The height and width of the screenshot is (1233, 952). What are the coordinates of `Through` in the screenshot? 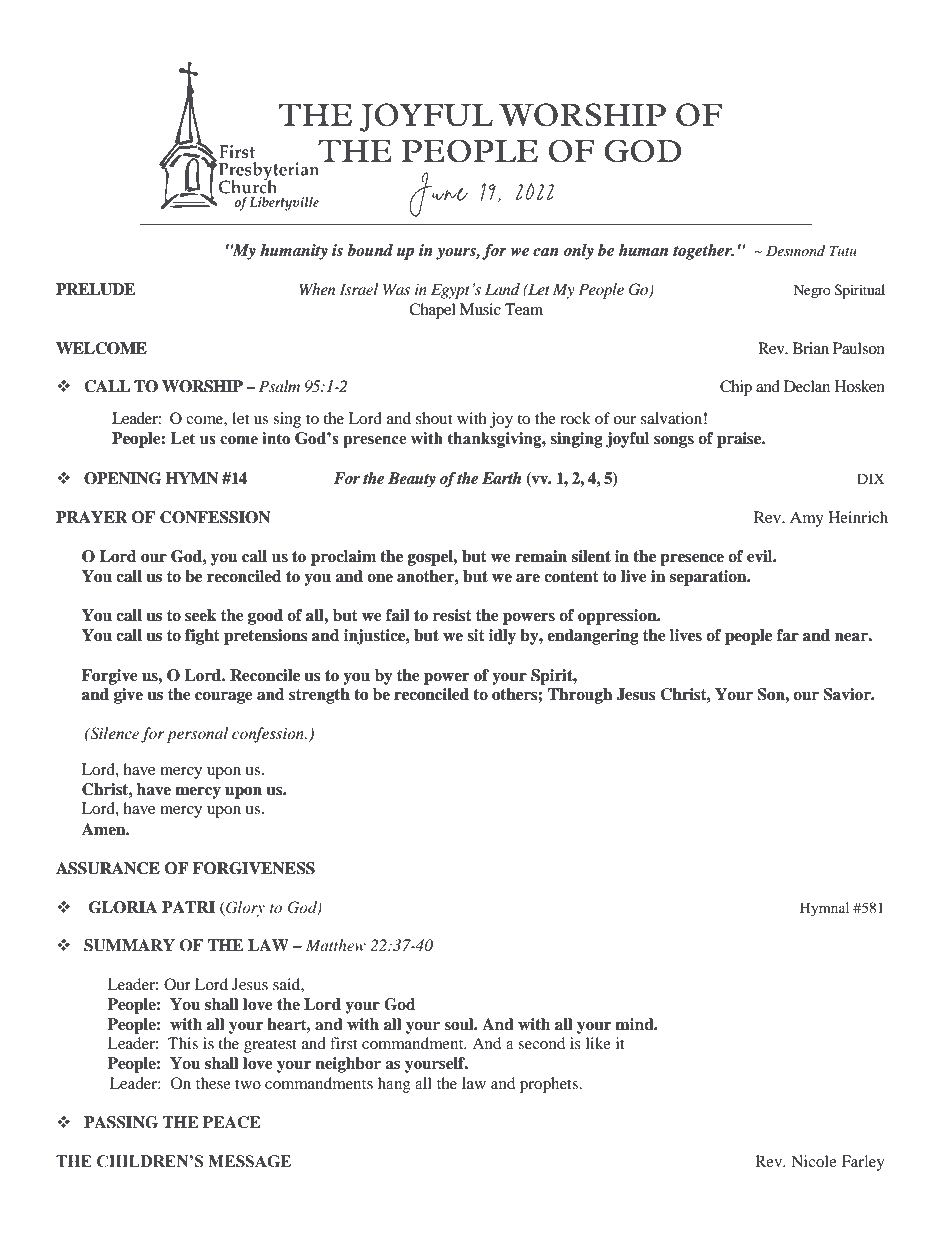 It's located at (580, 696).
